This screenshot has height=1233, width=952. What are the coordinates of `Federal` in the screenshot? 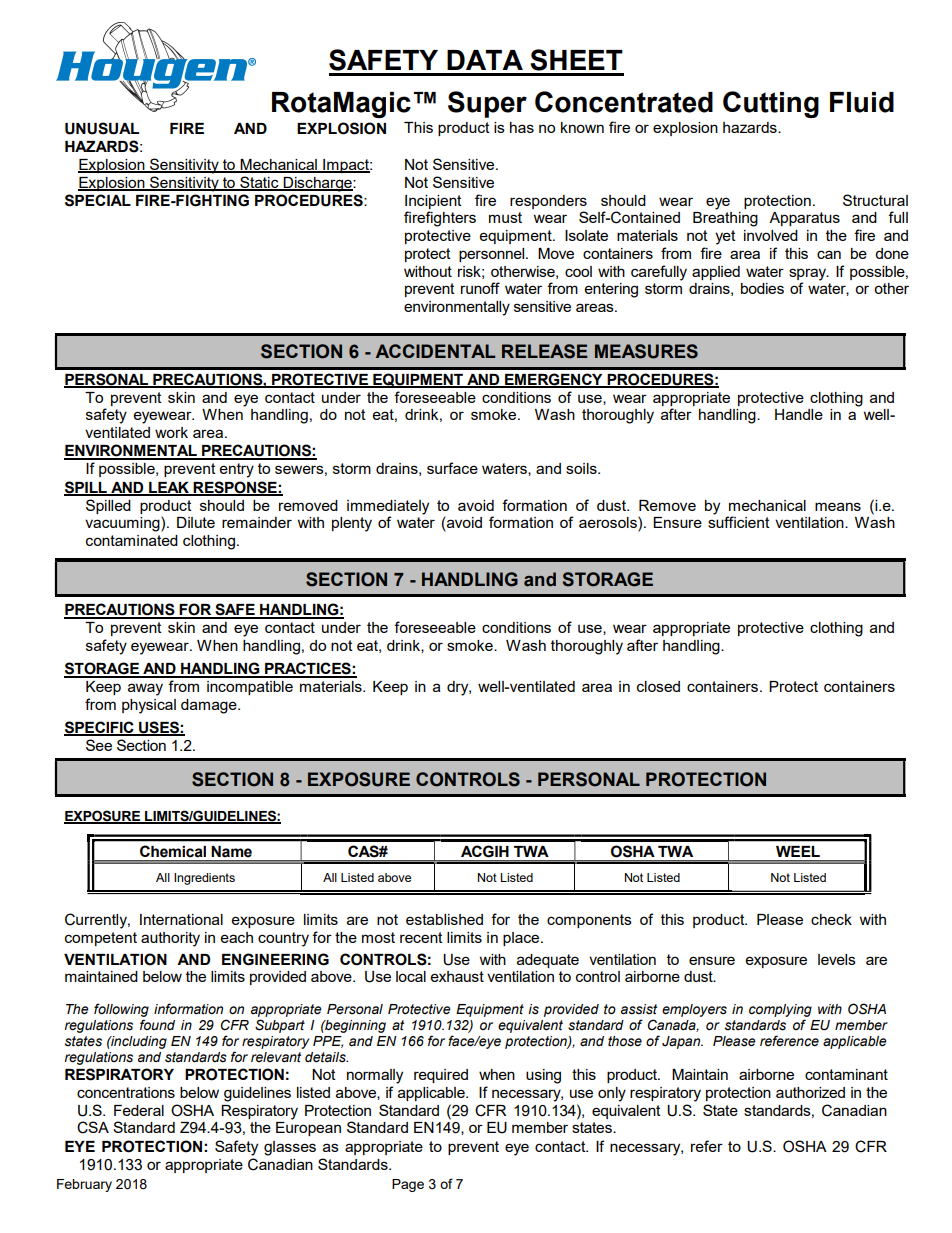 It's located at (139, 1110).
